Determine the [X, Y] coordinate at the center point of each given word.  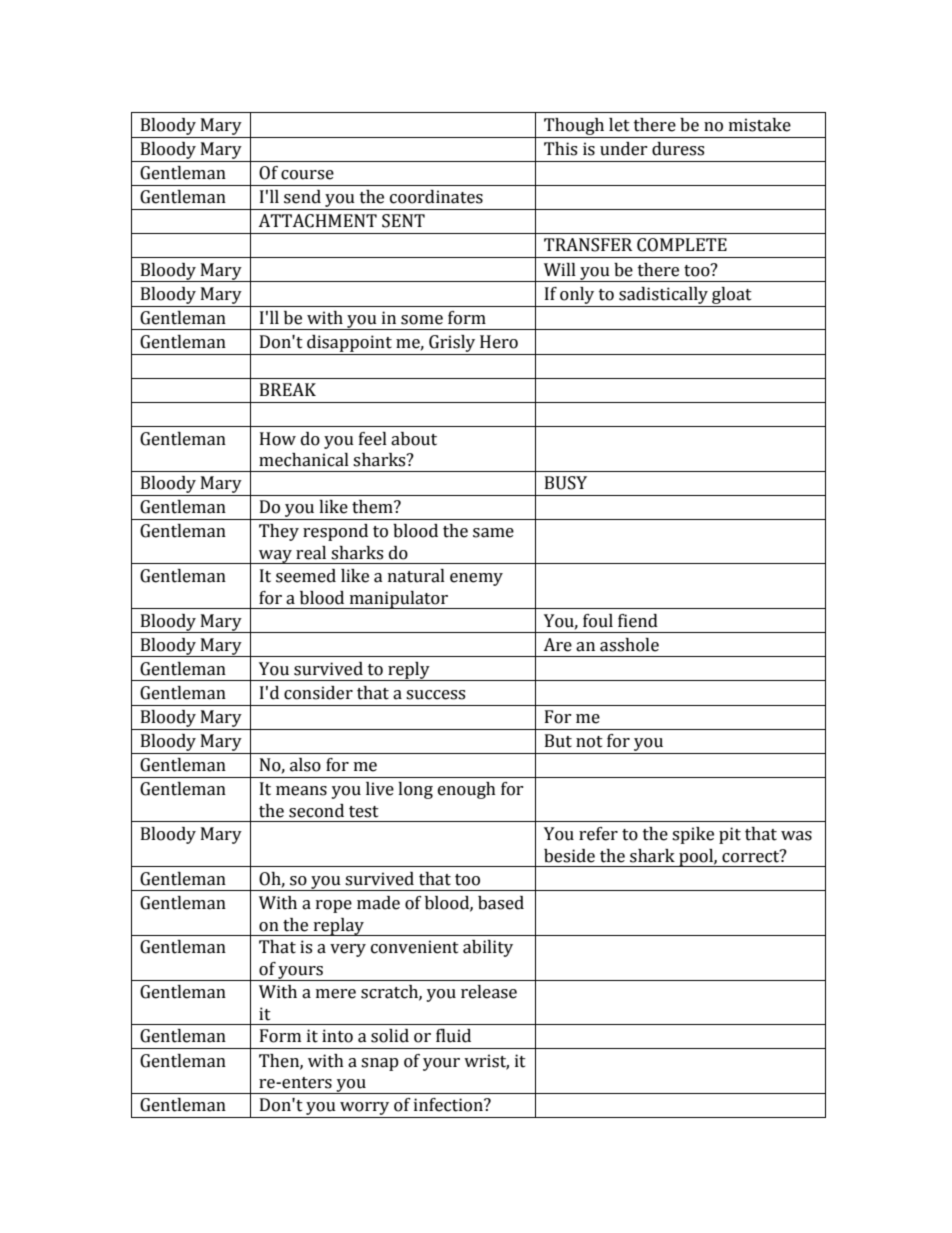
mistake [760, 125]
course [307, 175]
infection [449, 1105]
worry [365, 1110]
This [560, 149]
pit [730, 835]
